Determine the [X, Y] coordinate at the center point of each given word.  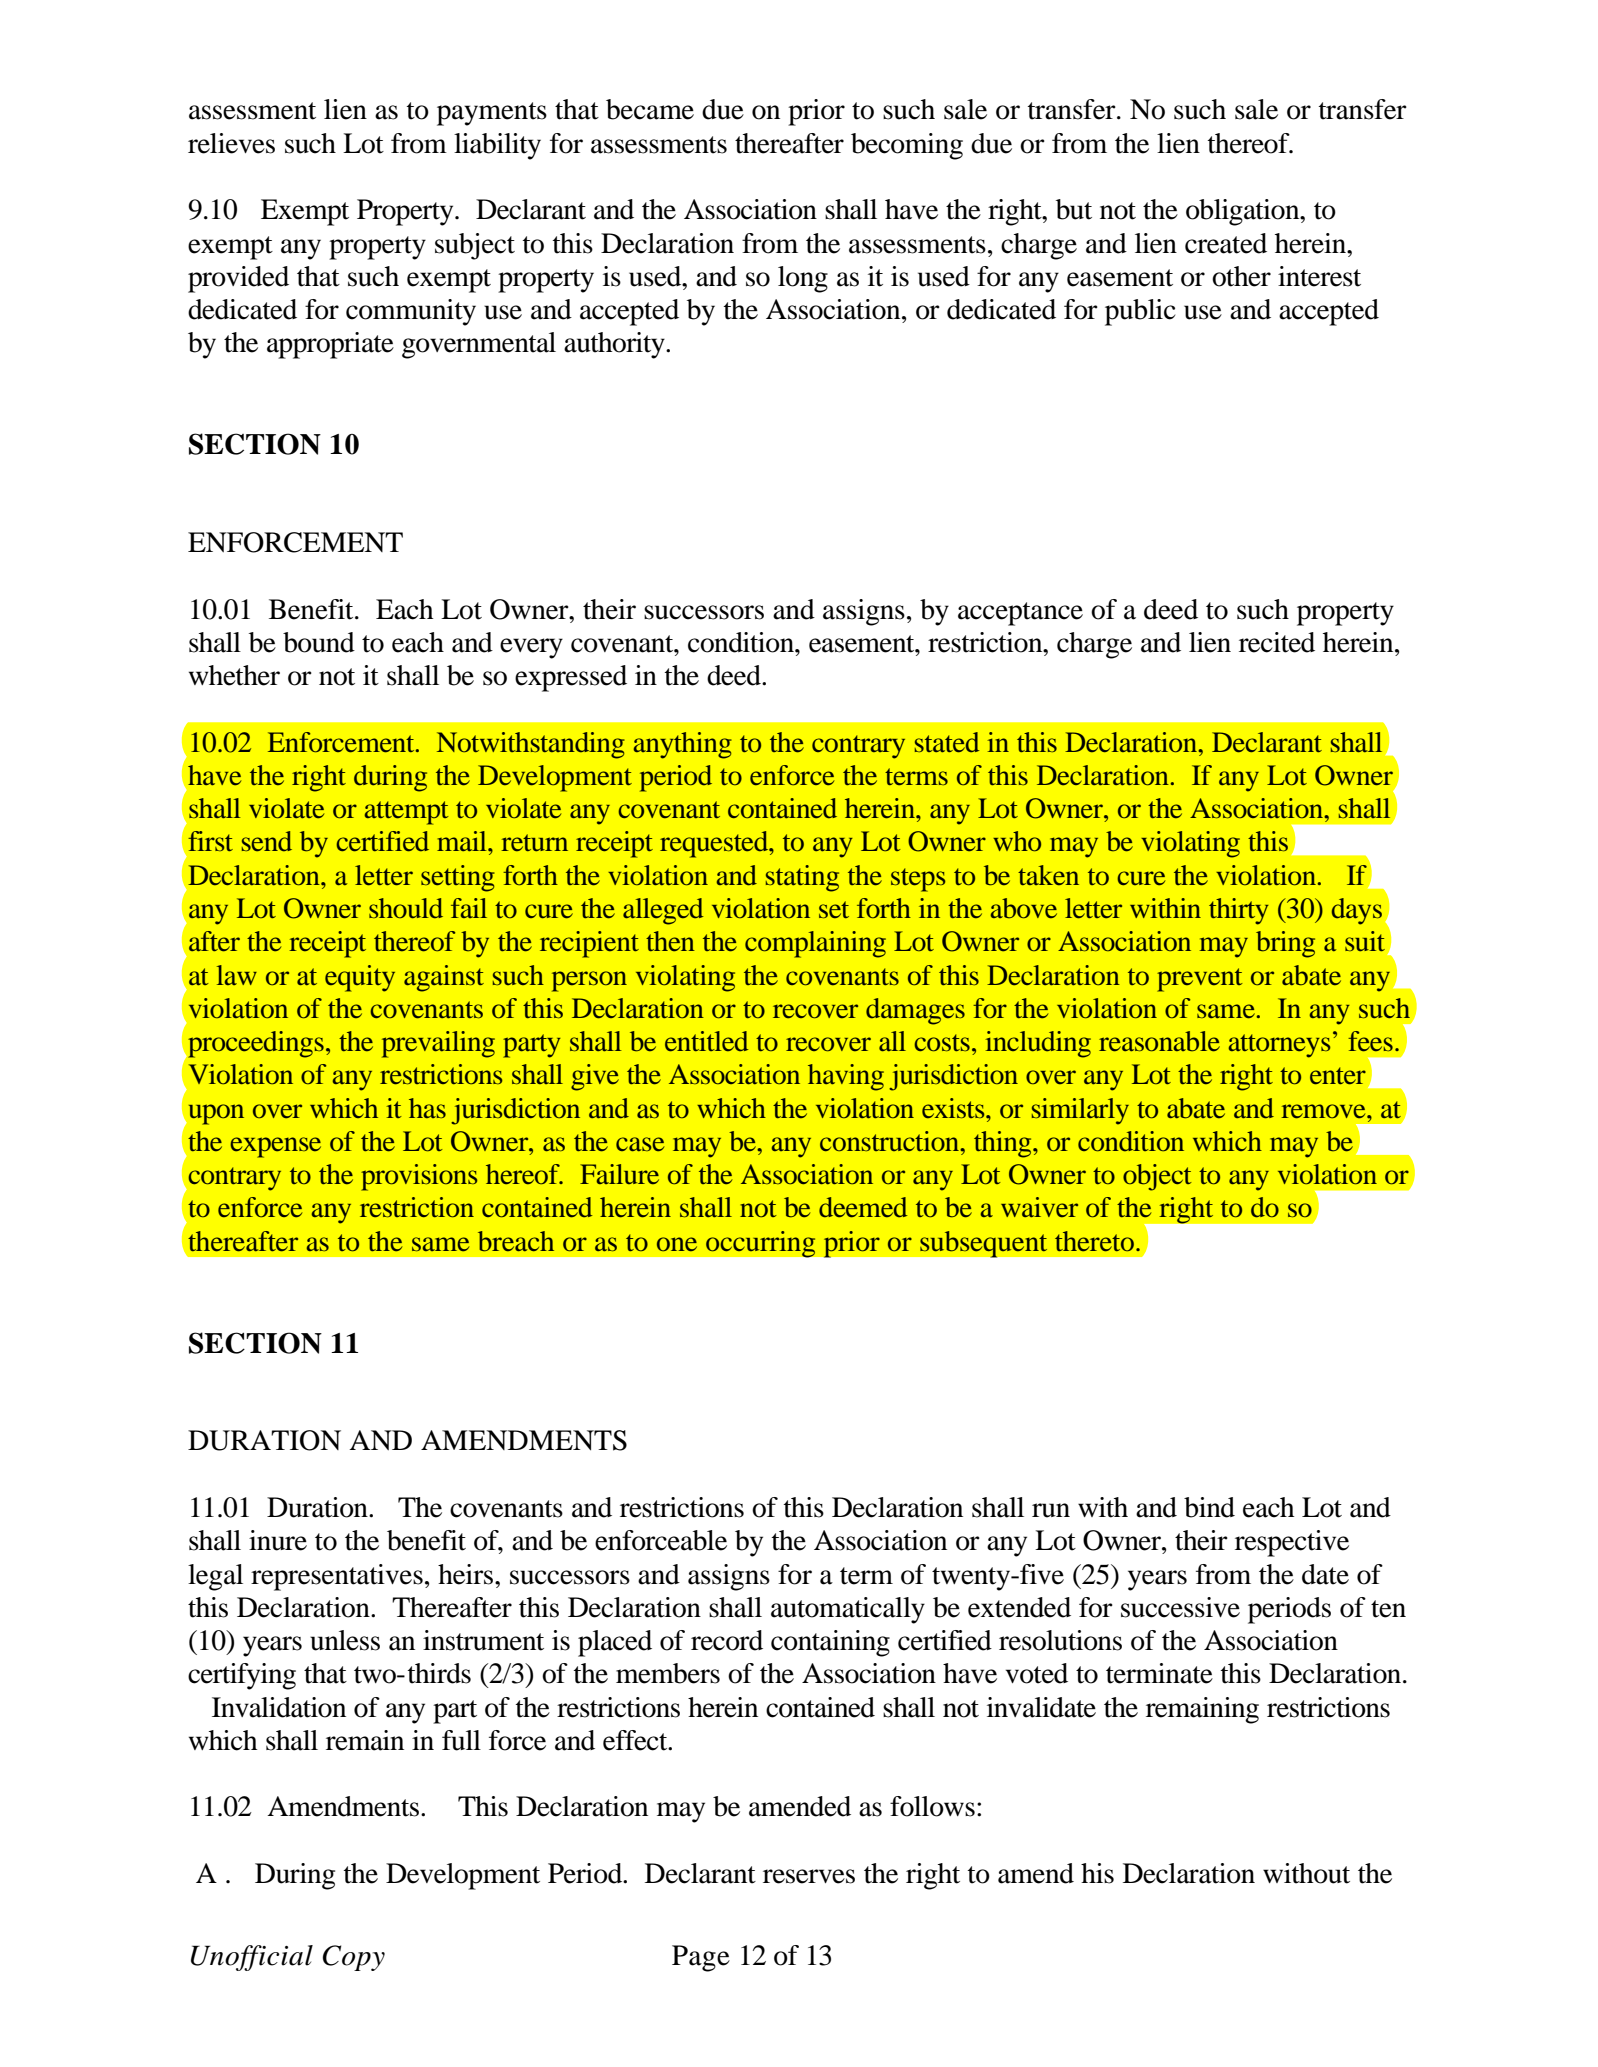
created [1226, 243]
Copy [354, 1958]
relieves [231, 143]
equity [360, 978]
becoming [907, 146]
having [846, 1077]
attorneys [1279, 1046]
